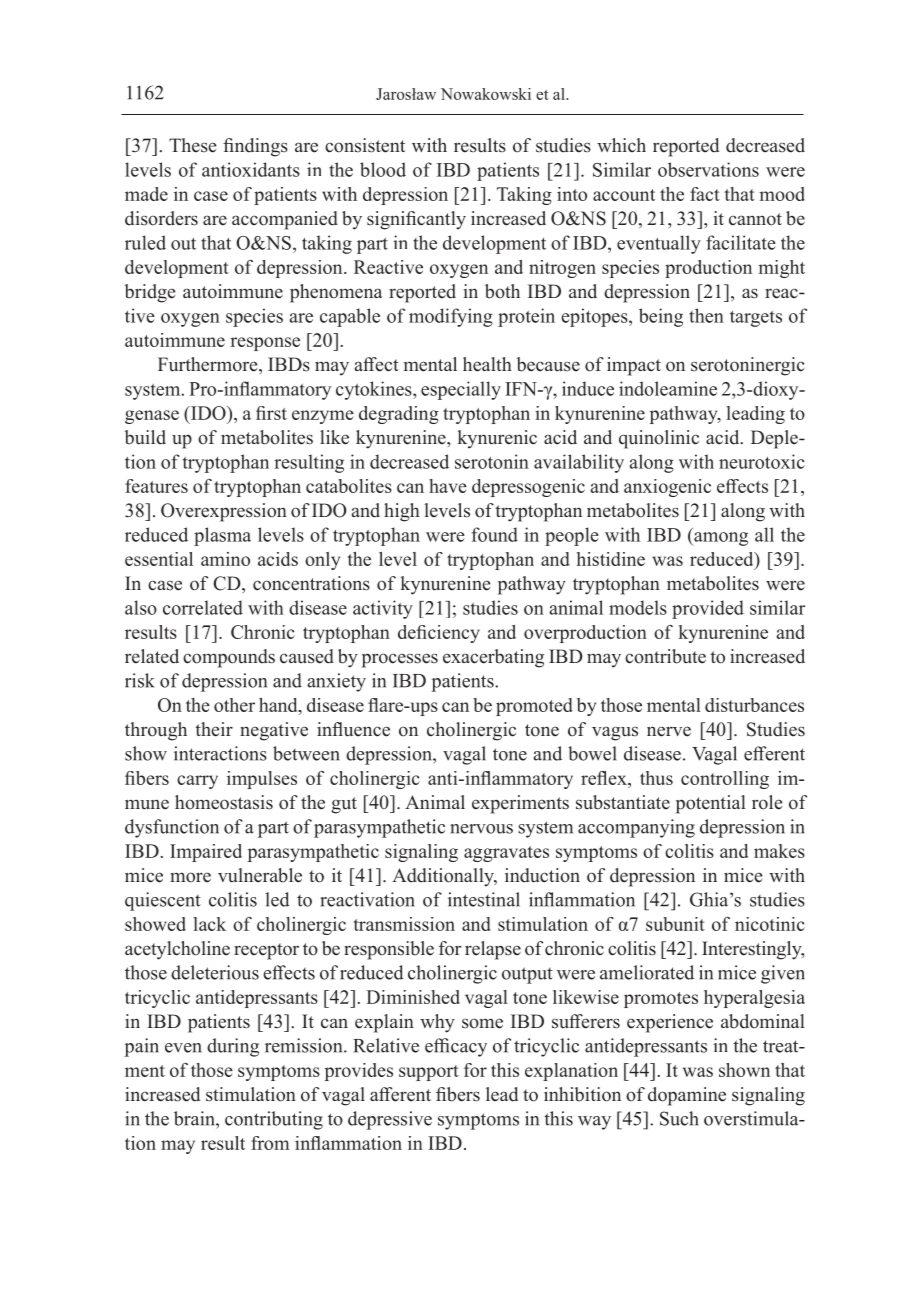 The height and width of the page is (1305, 924). I want to click on significantly, so click(416, 220).
